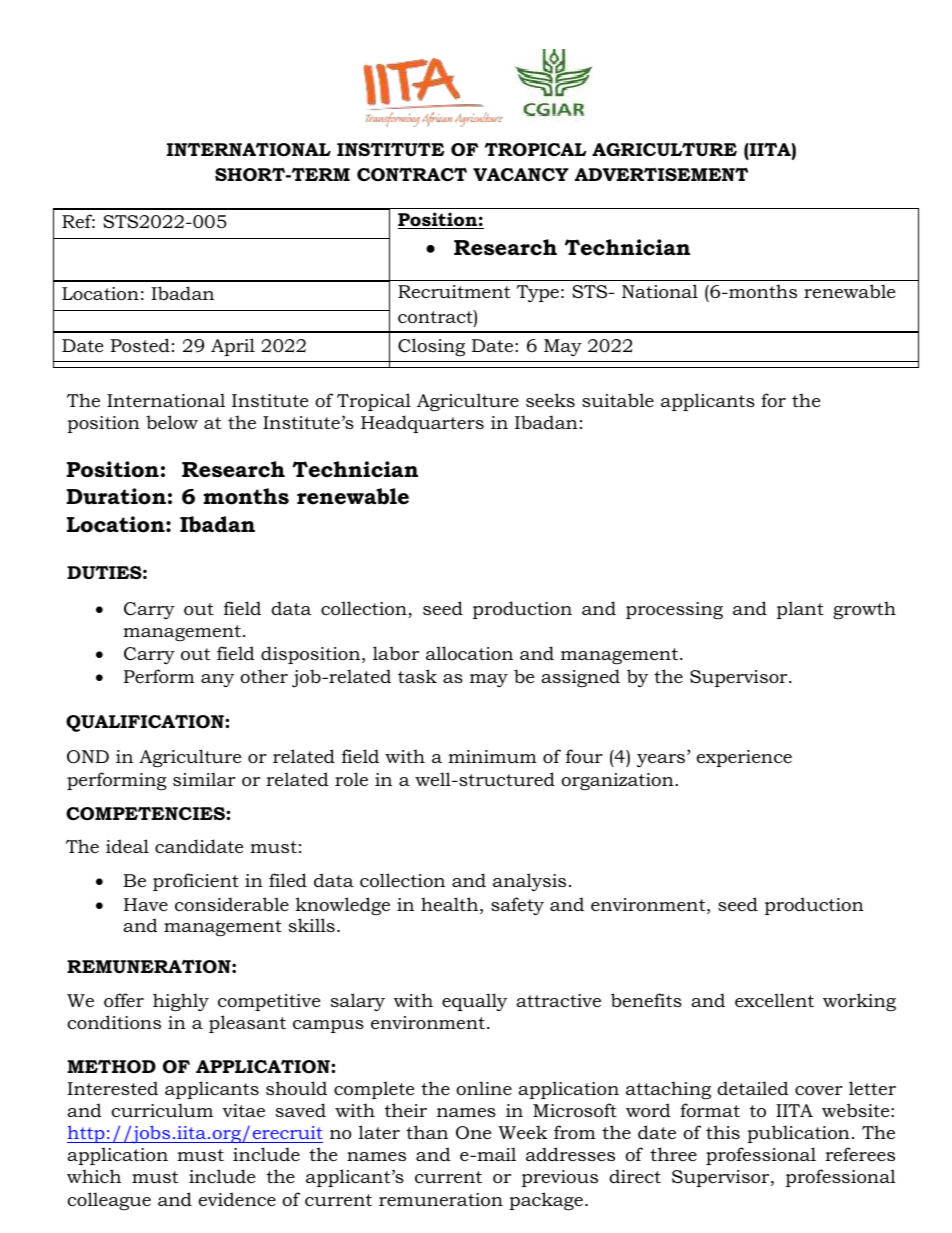 This page has width=952, height=1233. Describe the element at coordinates (661, 175) in the page. I see `ADVERTISEMENT` at that location.
